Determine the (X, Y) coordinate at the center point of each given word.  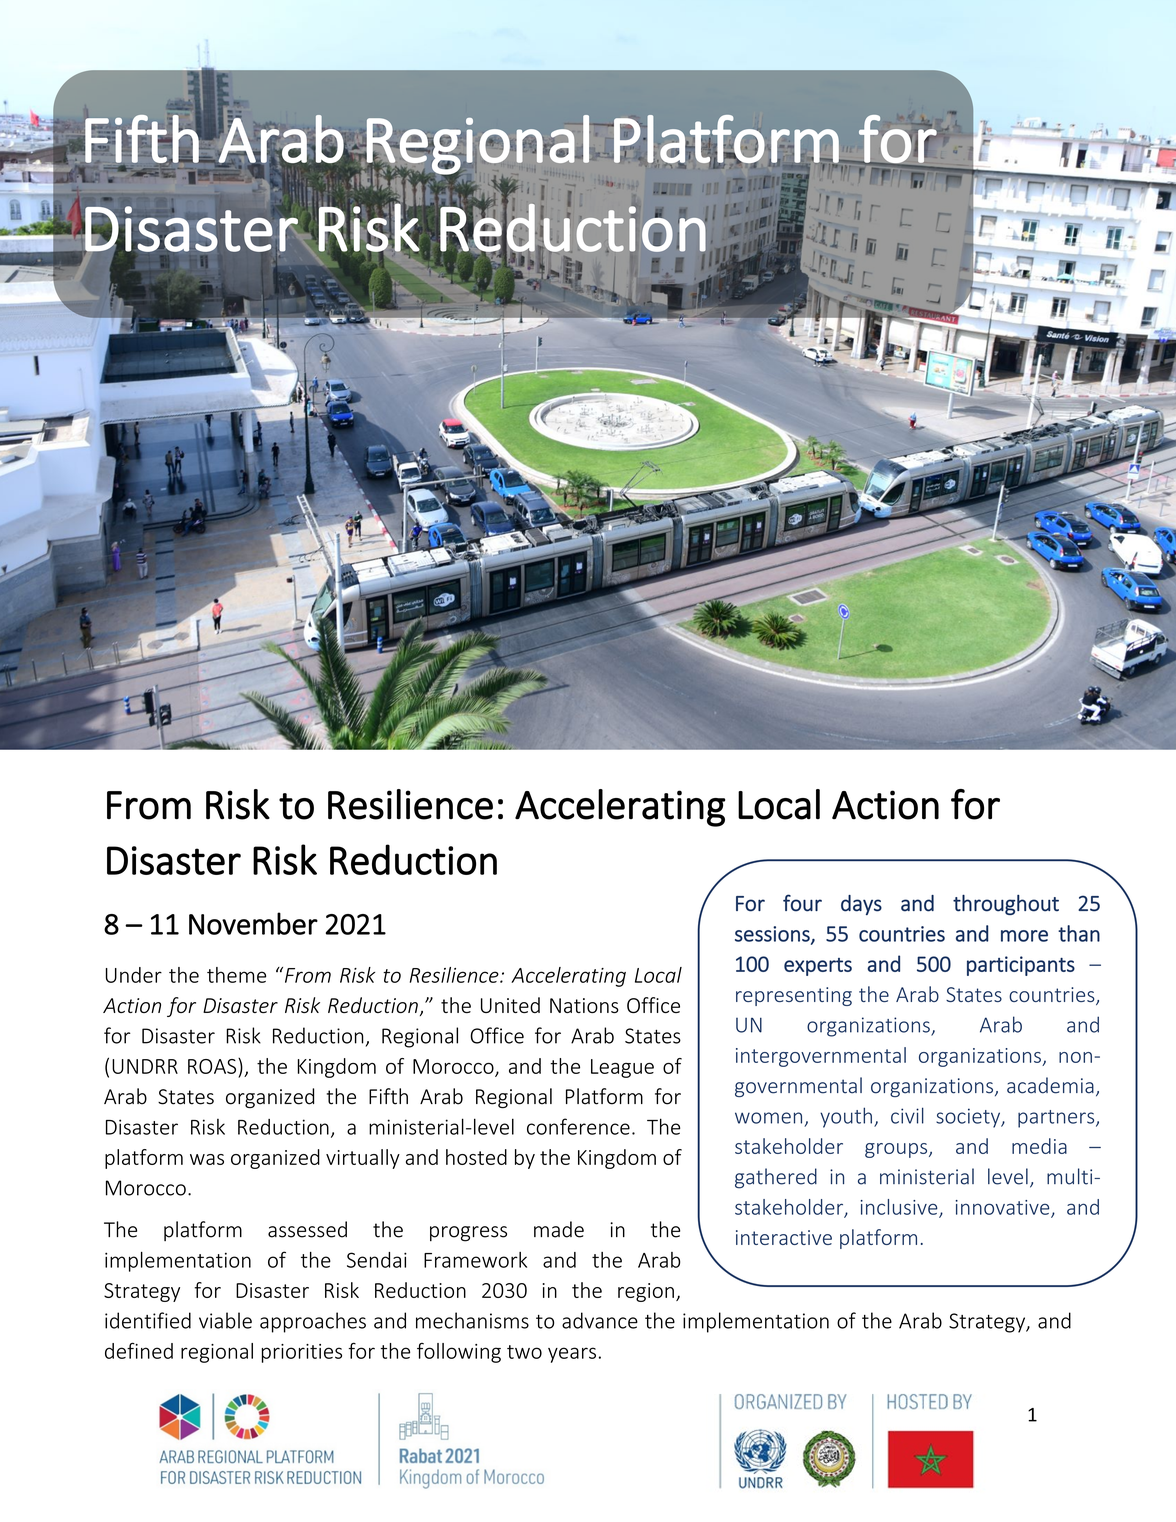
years (572, 1355)
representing (794, 996)
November (253, 923)
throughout (1006, 904)
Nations (584, 1005)
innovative (1004, 1208)
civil (907, 1115)
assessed (307, 1229)
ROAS (213, 1066)
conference (578, 1126)
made (559, 1229)
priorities (302, 1353)
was (207, 1159)
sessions (773, 935)
